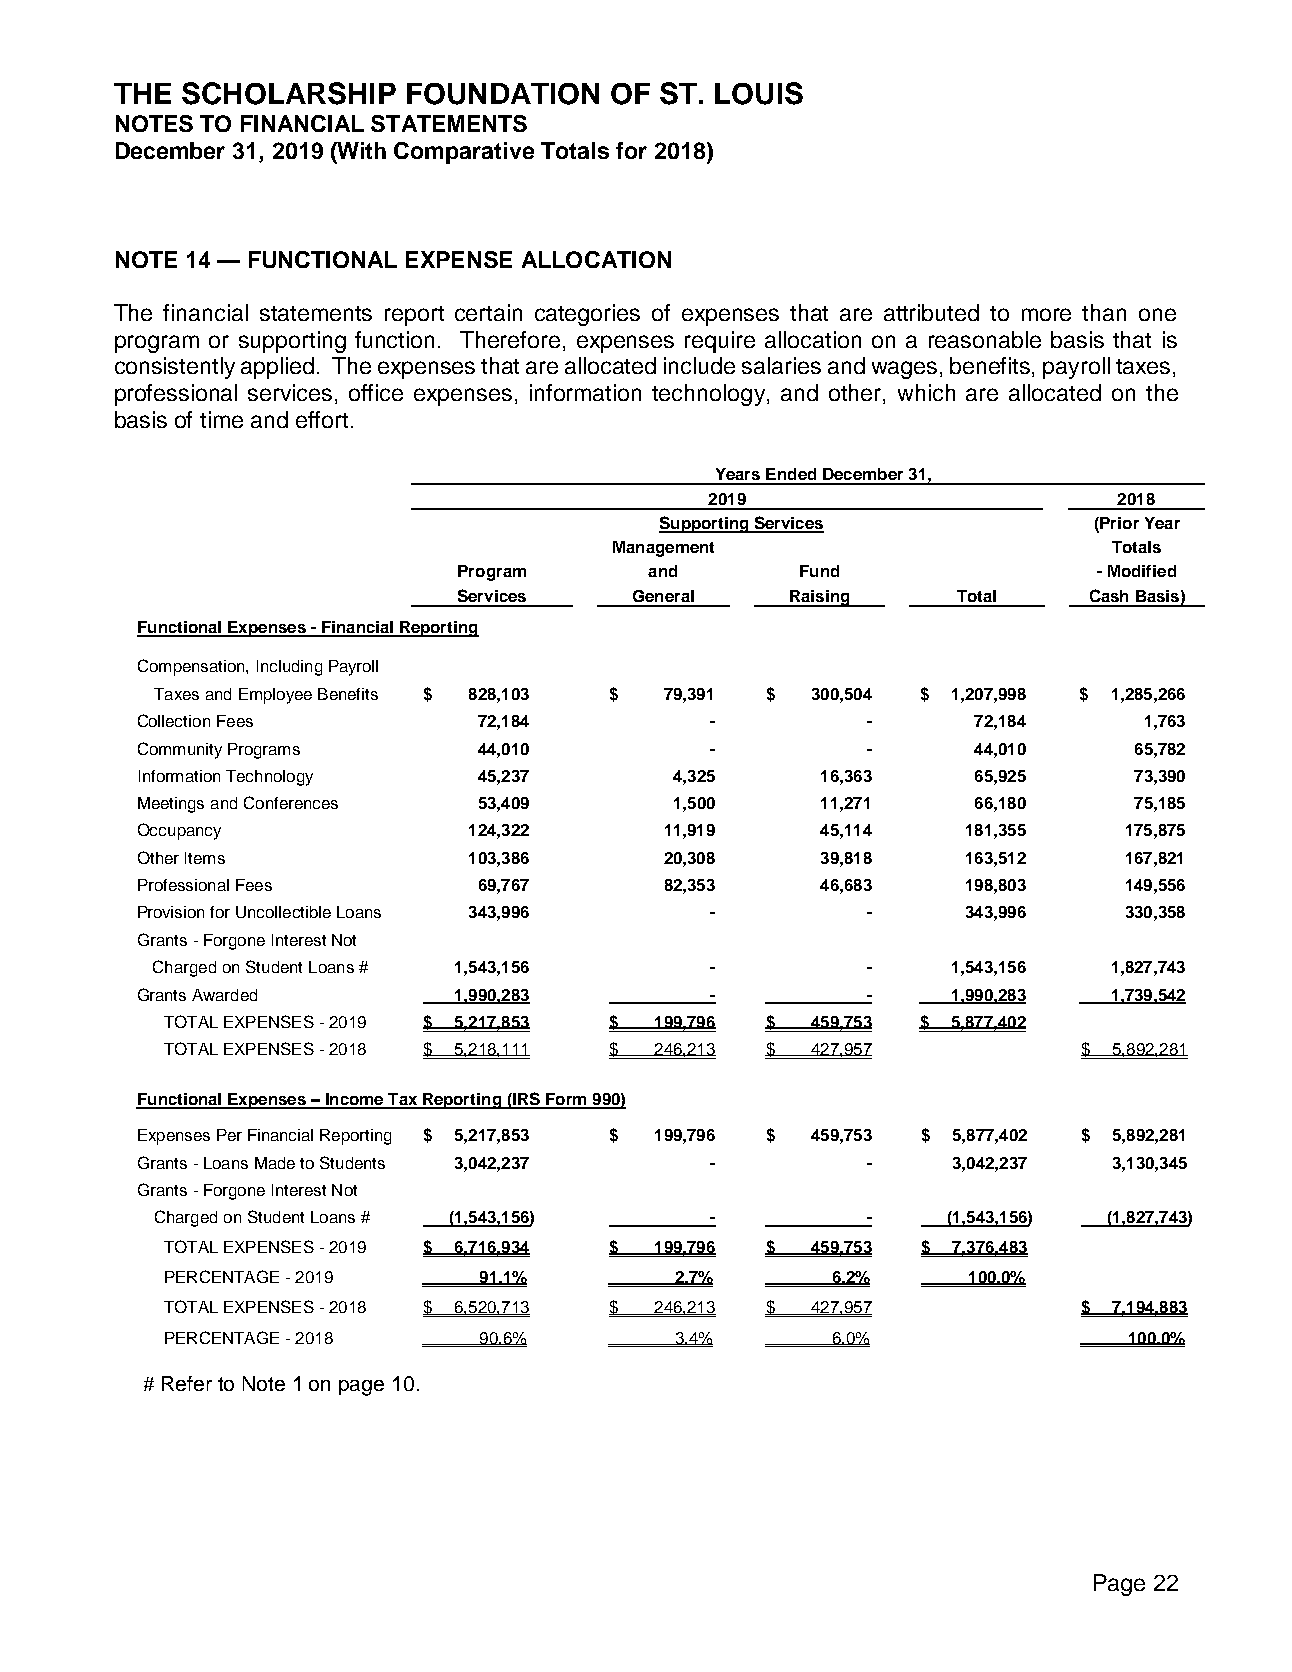 Image resolution: width=1292 pixels, height=1672 pixels. I want to click on Refer, so click(187, 1383).
